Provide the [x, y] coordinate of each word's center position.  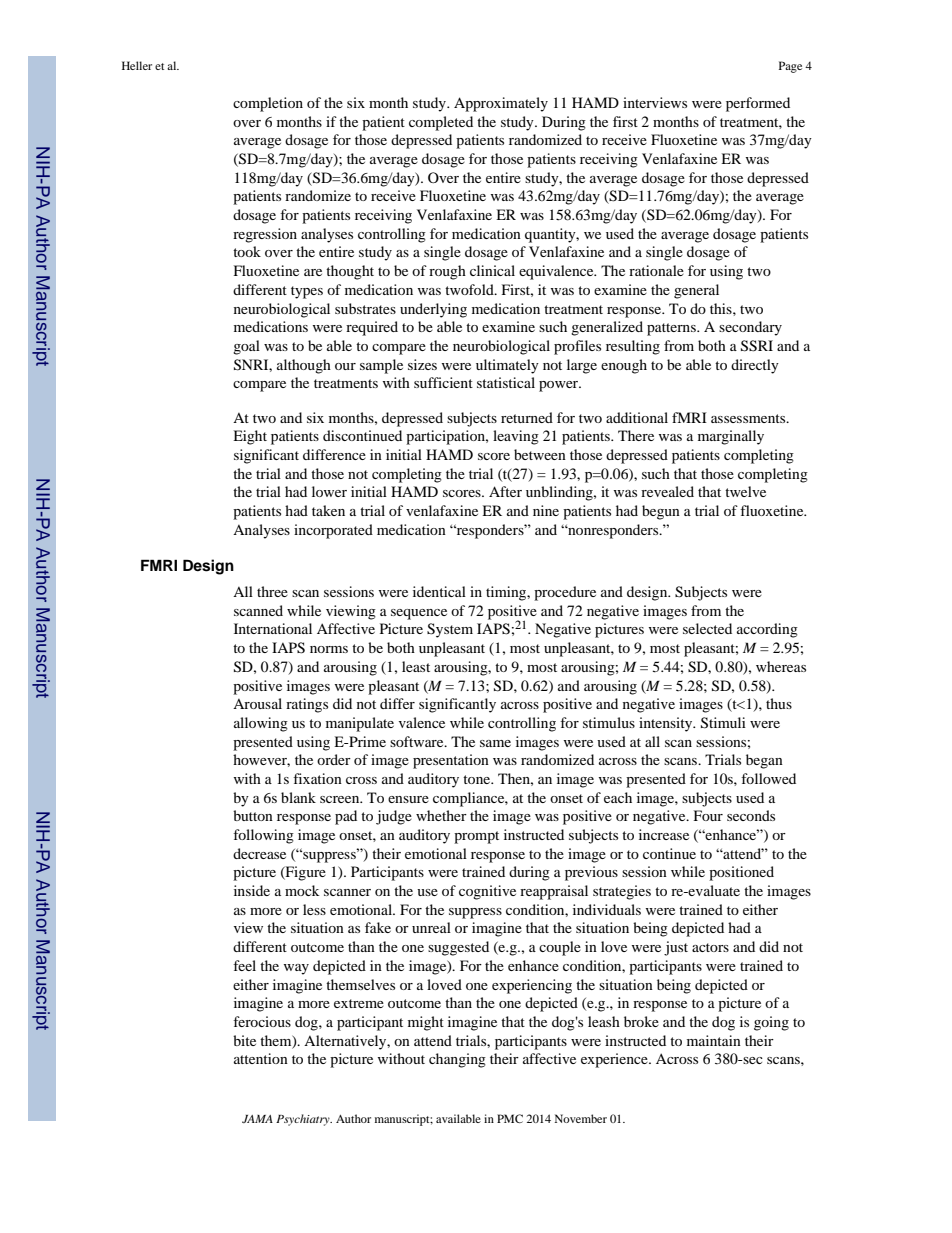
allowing [261, 724]
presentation [451, 761]
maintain [714, 1040]
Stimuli [723, 723]
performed [758, 104]
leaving [516, 437]
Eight [250, 437]
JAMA [257, 1119]
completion [268, 104]
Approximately [501, 104]
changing [457, 1060]
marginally [731, 437]
